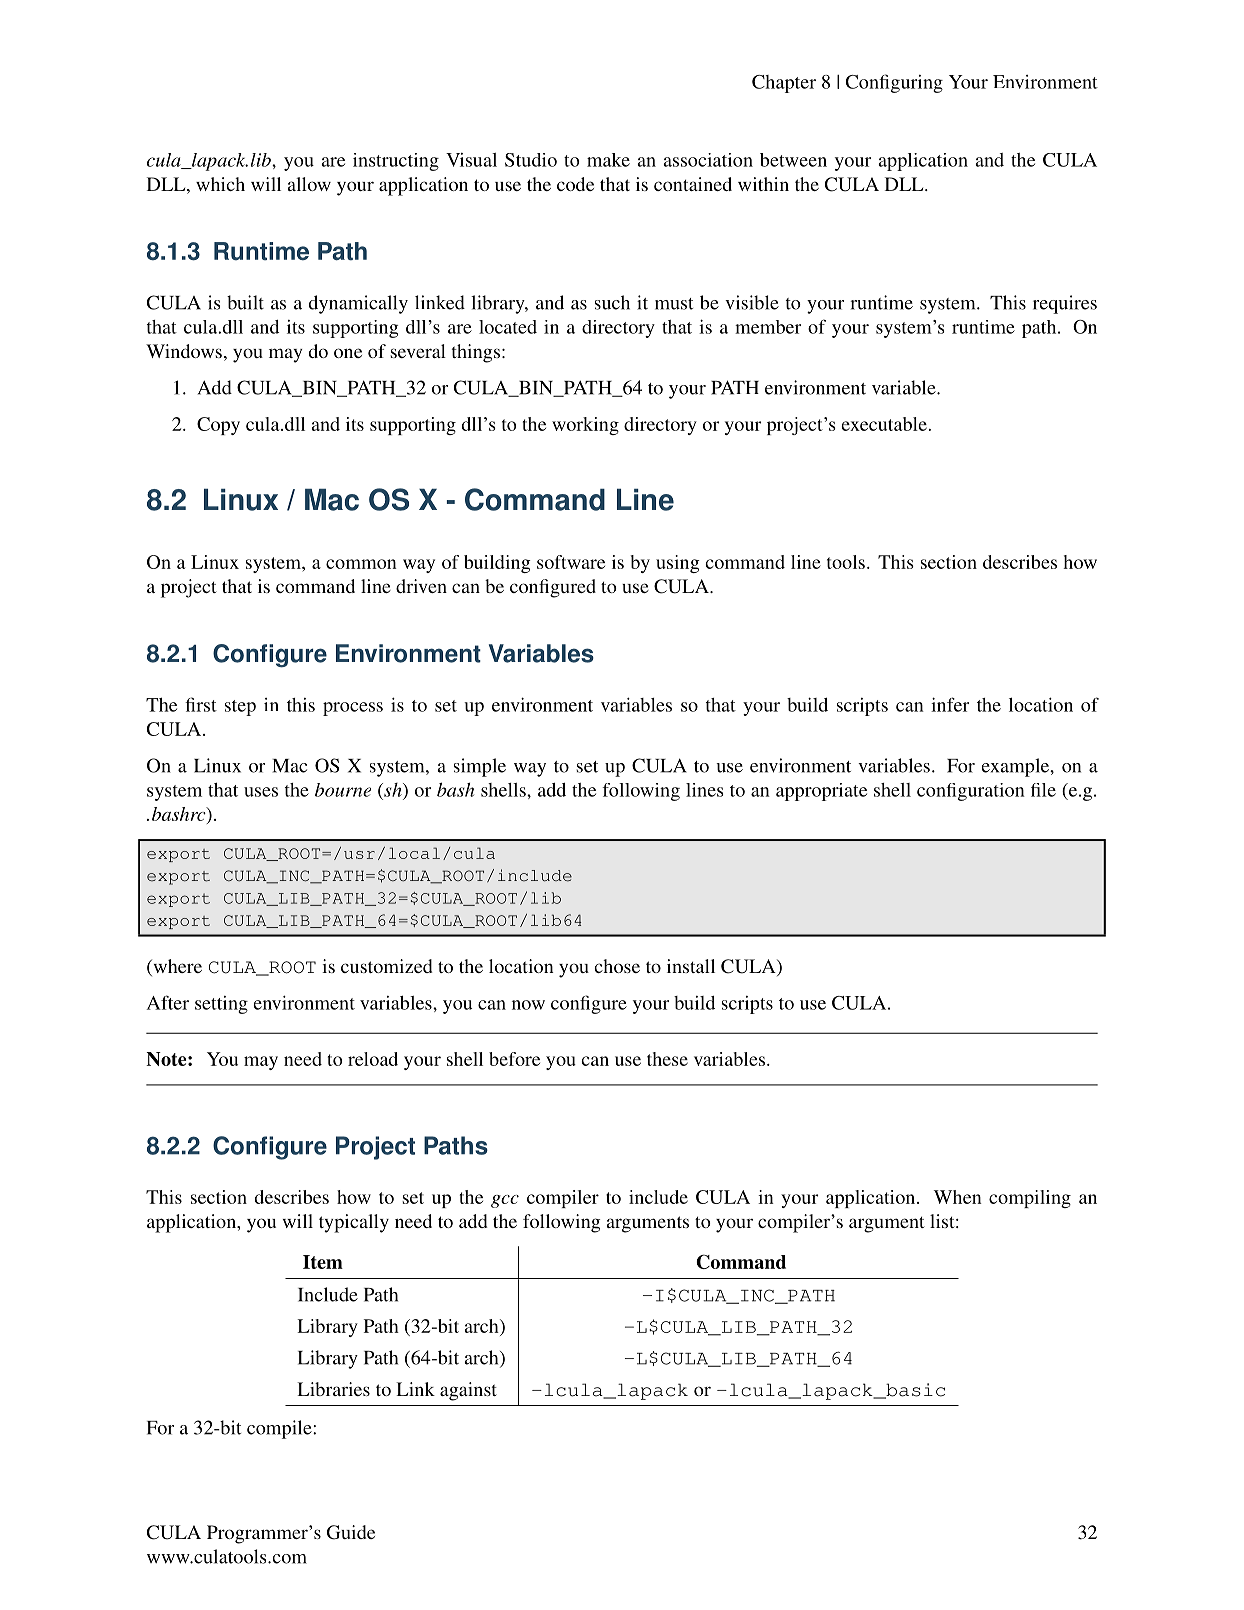  I want to click on against, so click(468, 1391).
